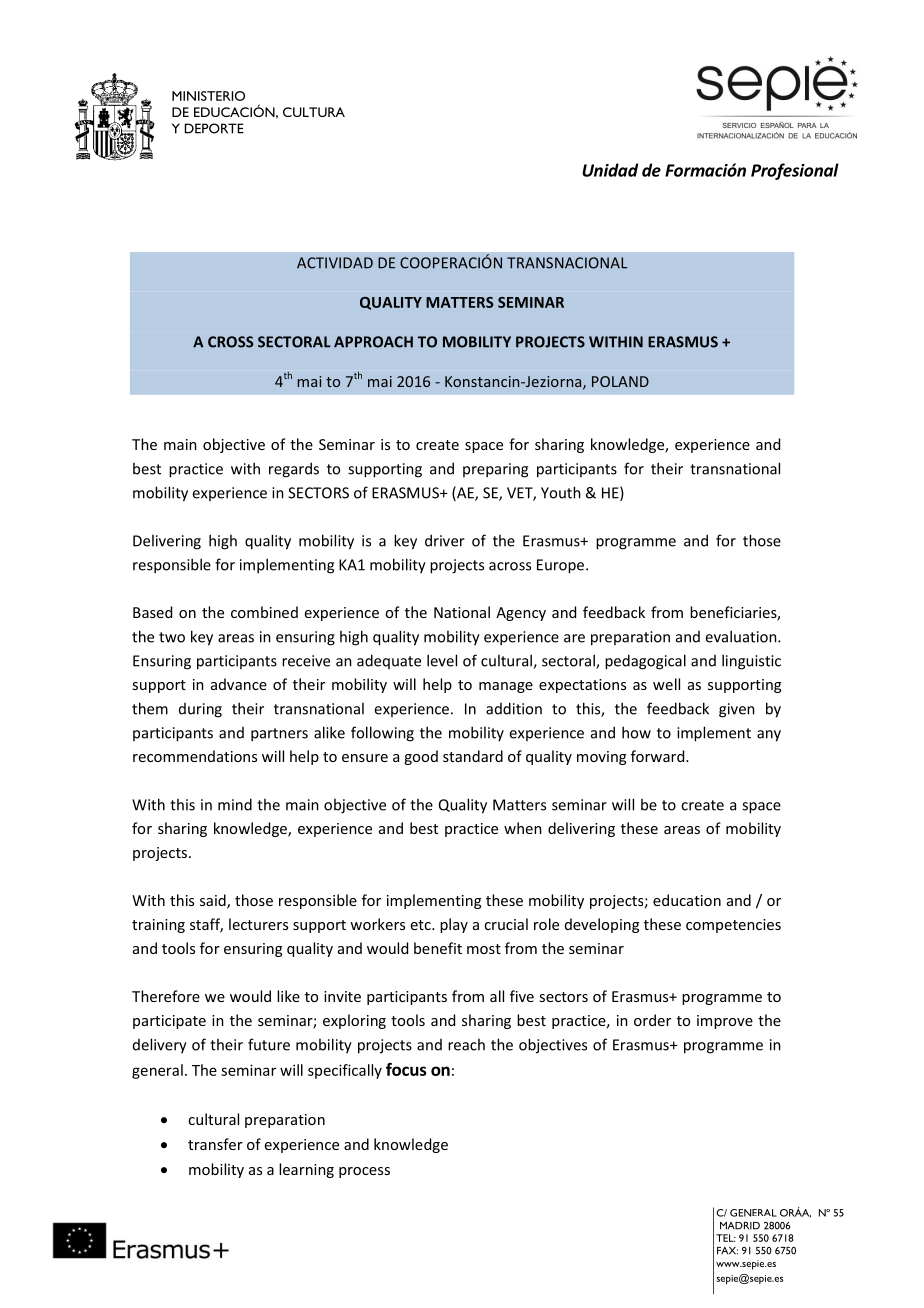 The image size is (924, 1308). Describe the element at coordinates (495, 470) in the image. I see `preparing` at that location.
